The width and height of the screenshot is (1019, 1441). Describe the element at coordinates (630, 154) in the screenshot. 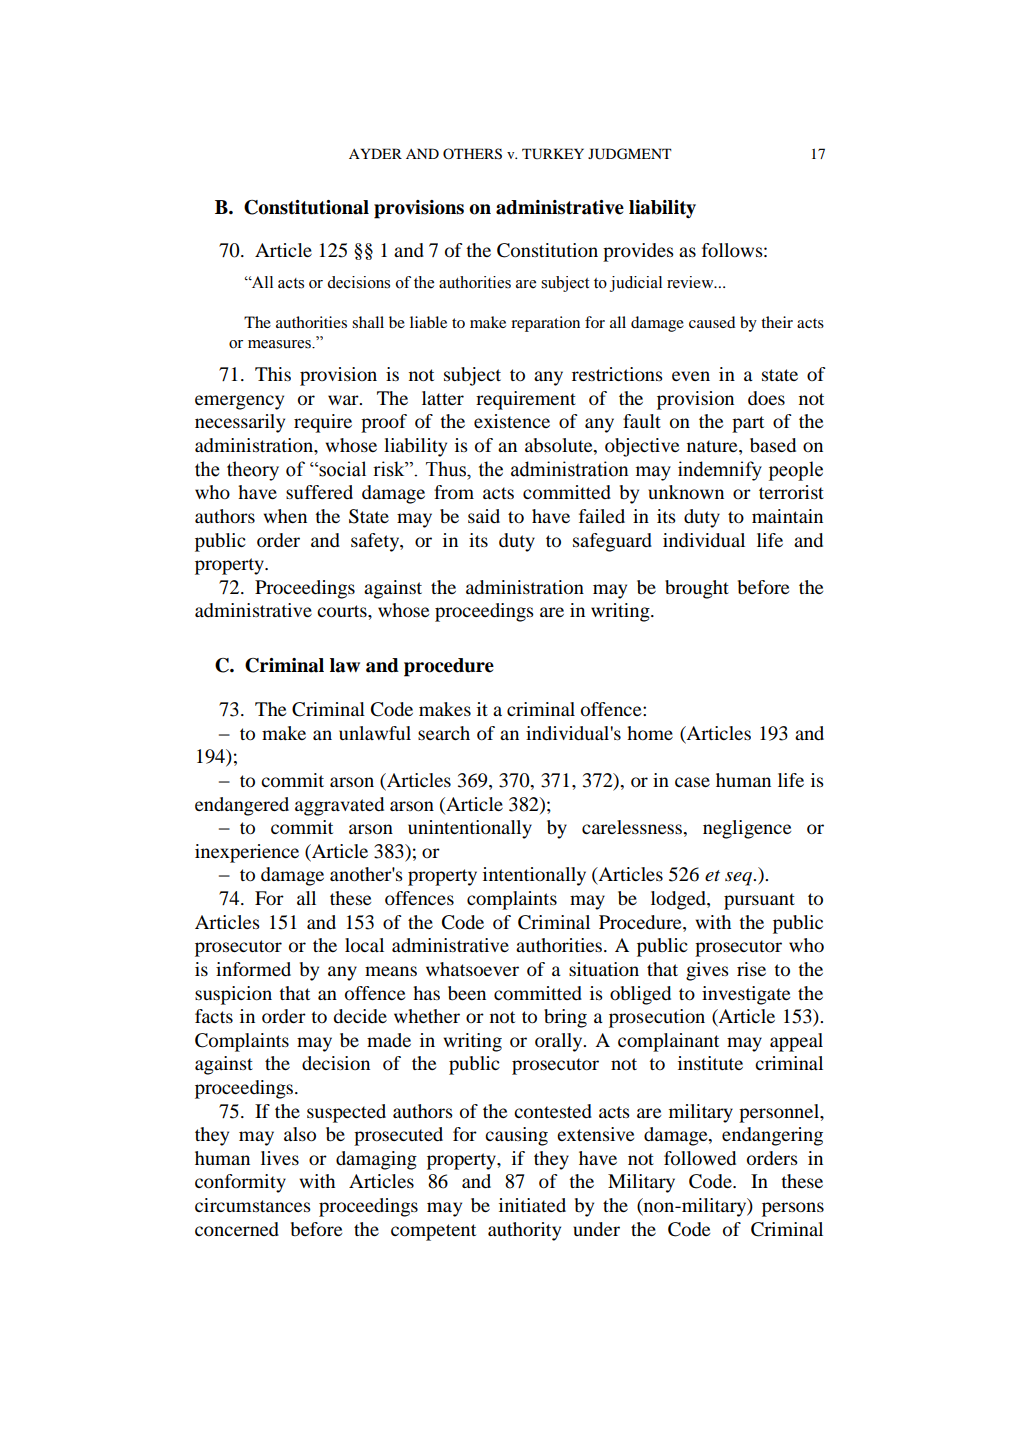

I see `JUDGMENT` at that location.
